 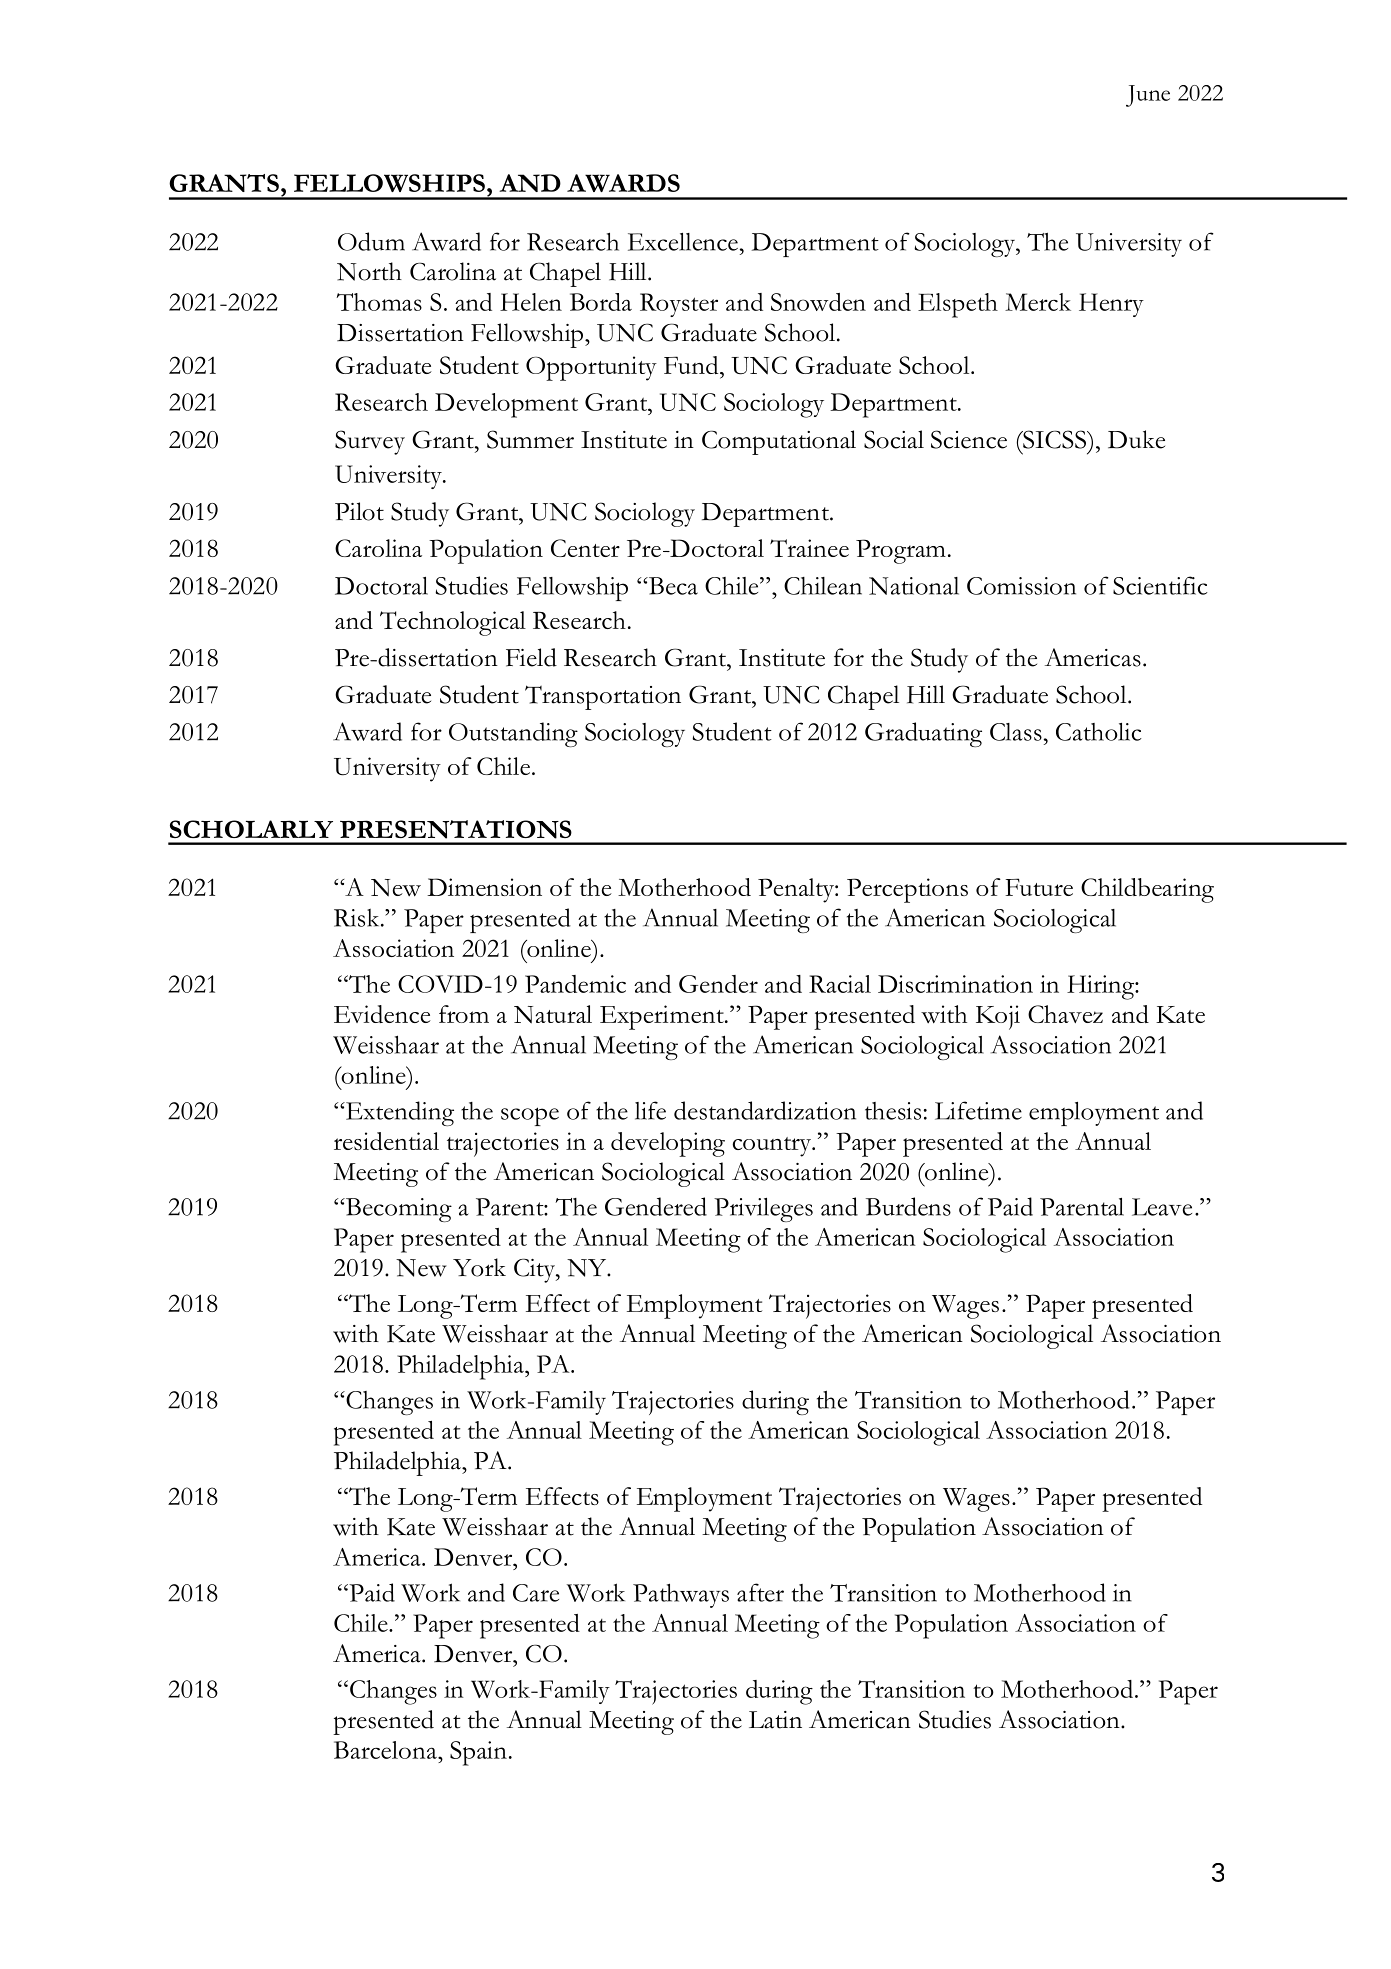 I want to click on North, so click(x=369, y=271).
